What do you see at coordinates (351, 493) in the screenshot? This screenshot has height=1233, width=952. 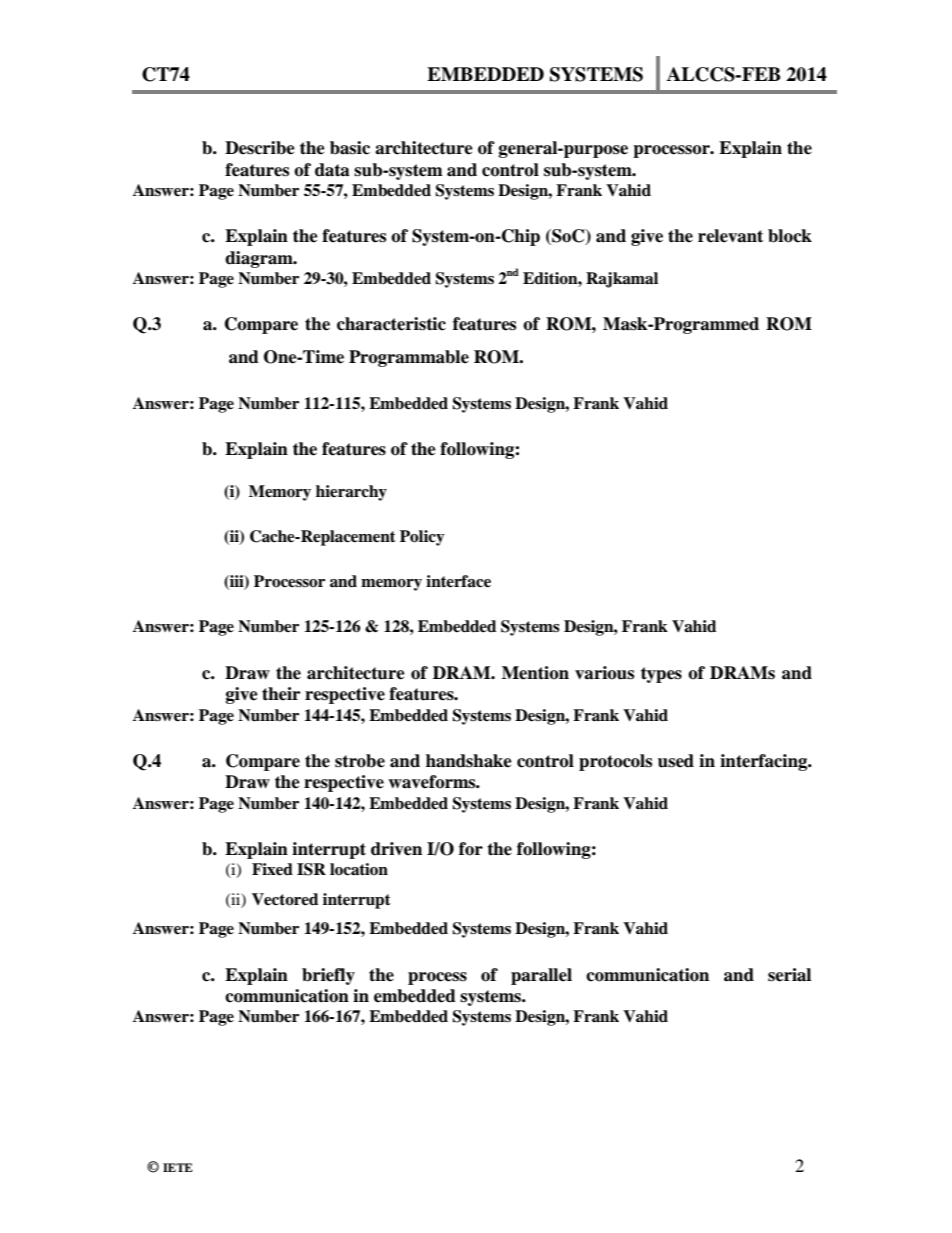 I see `hierarchy` at bounding box center [351, 493].
